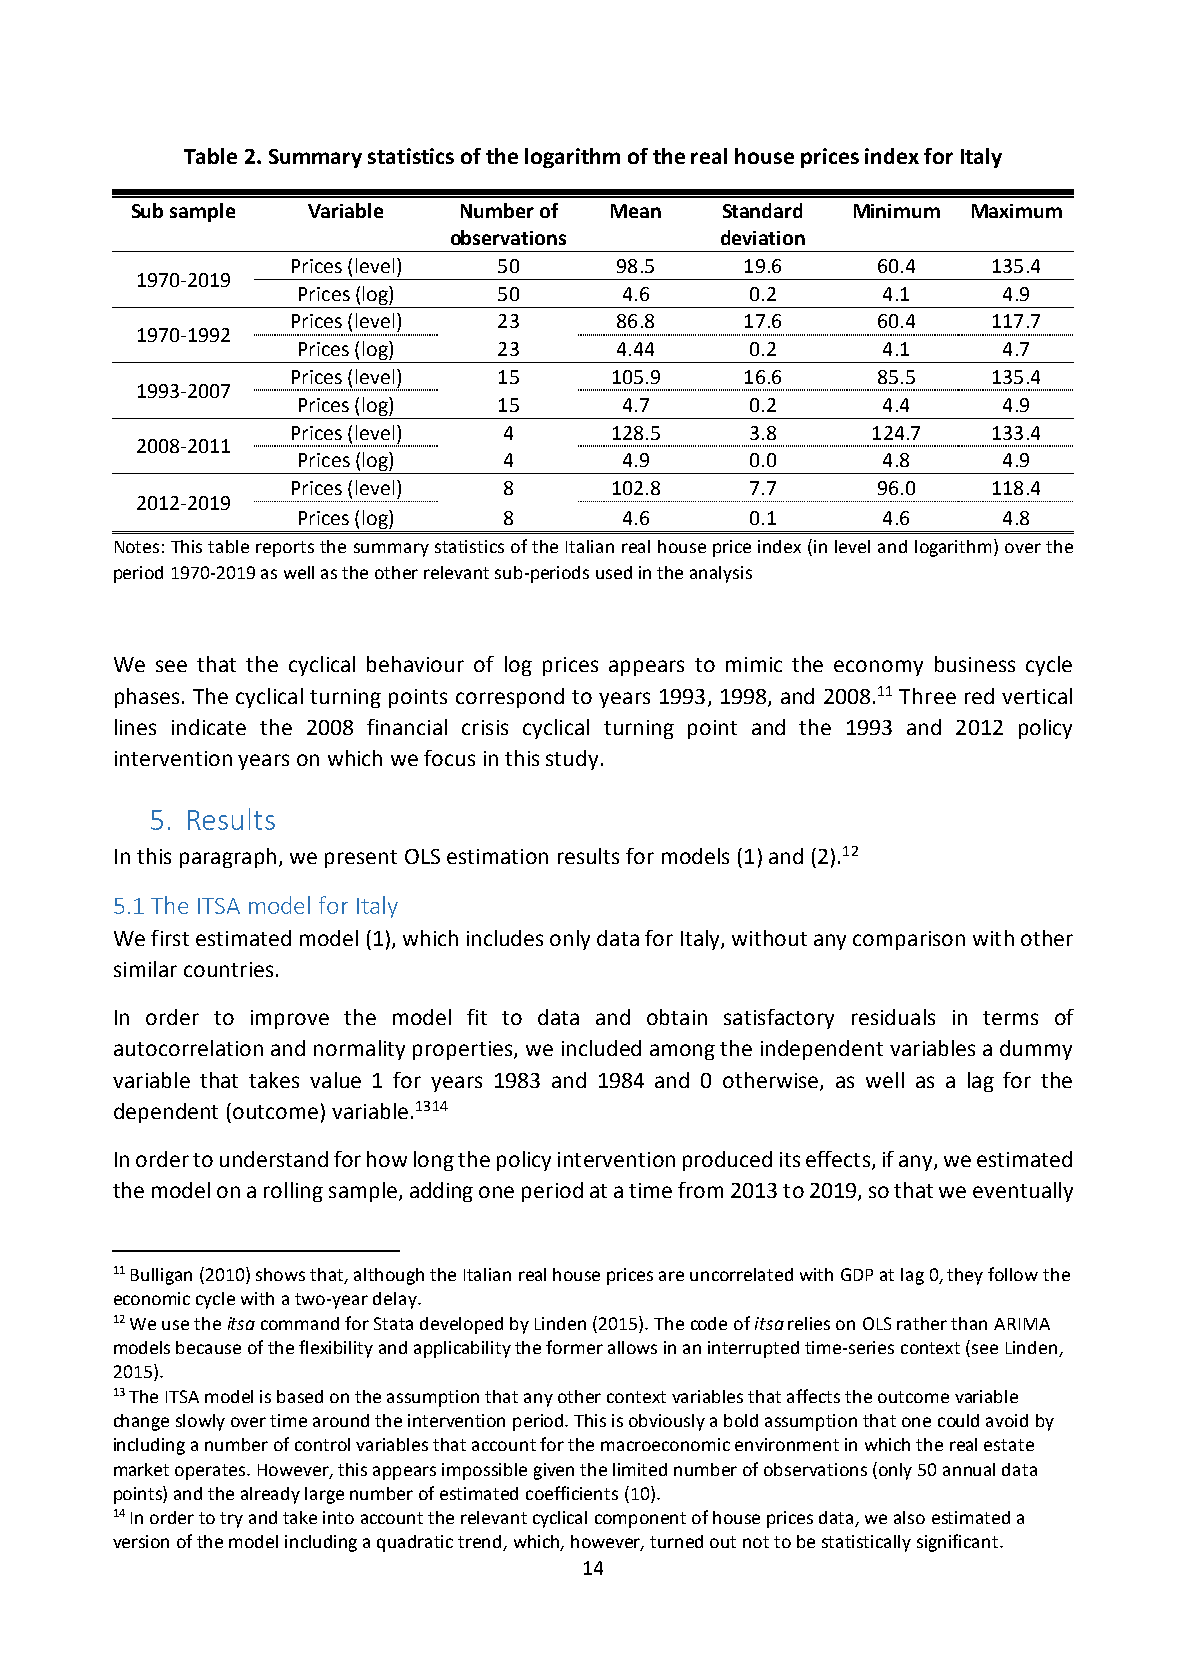  I want to click on coefficients, so click(572, 1493).
